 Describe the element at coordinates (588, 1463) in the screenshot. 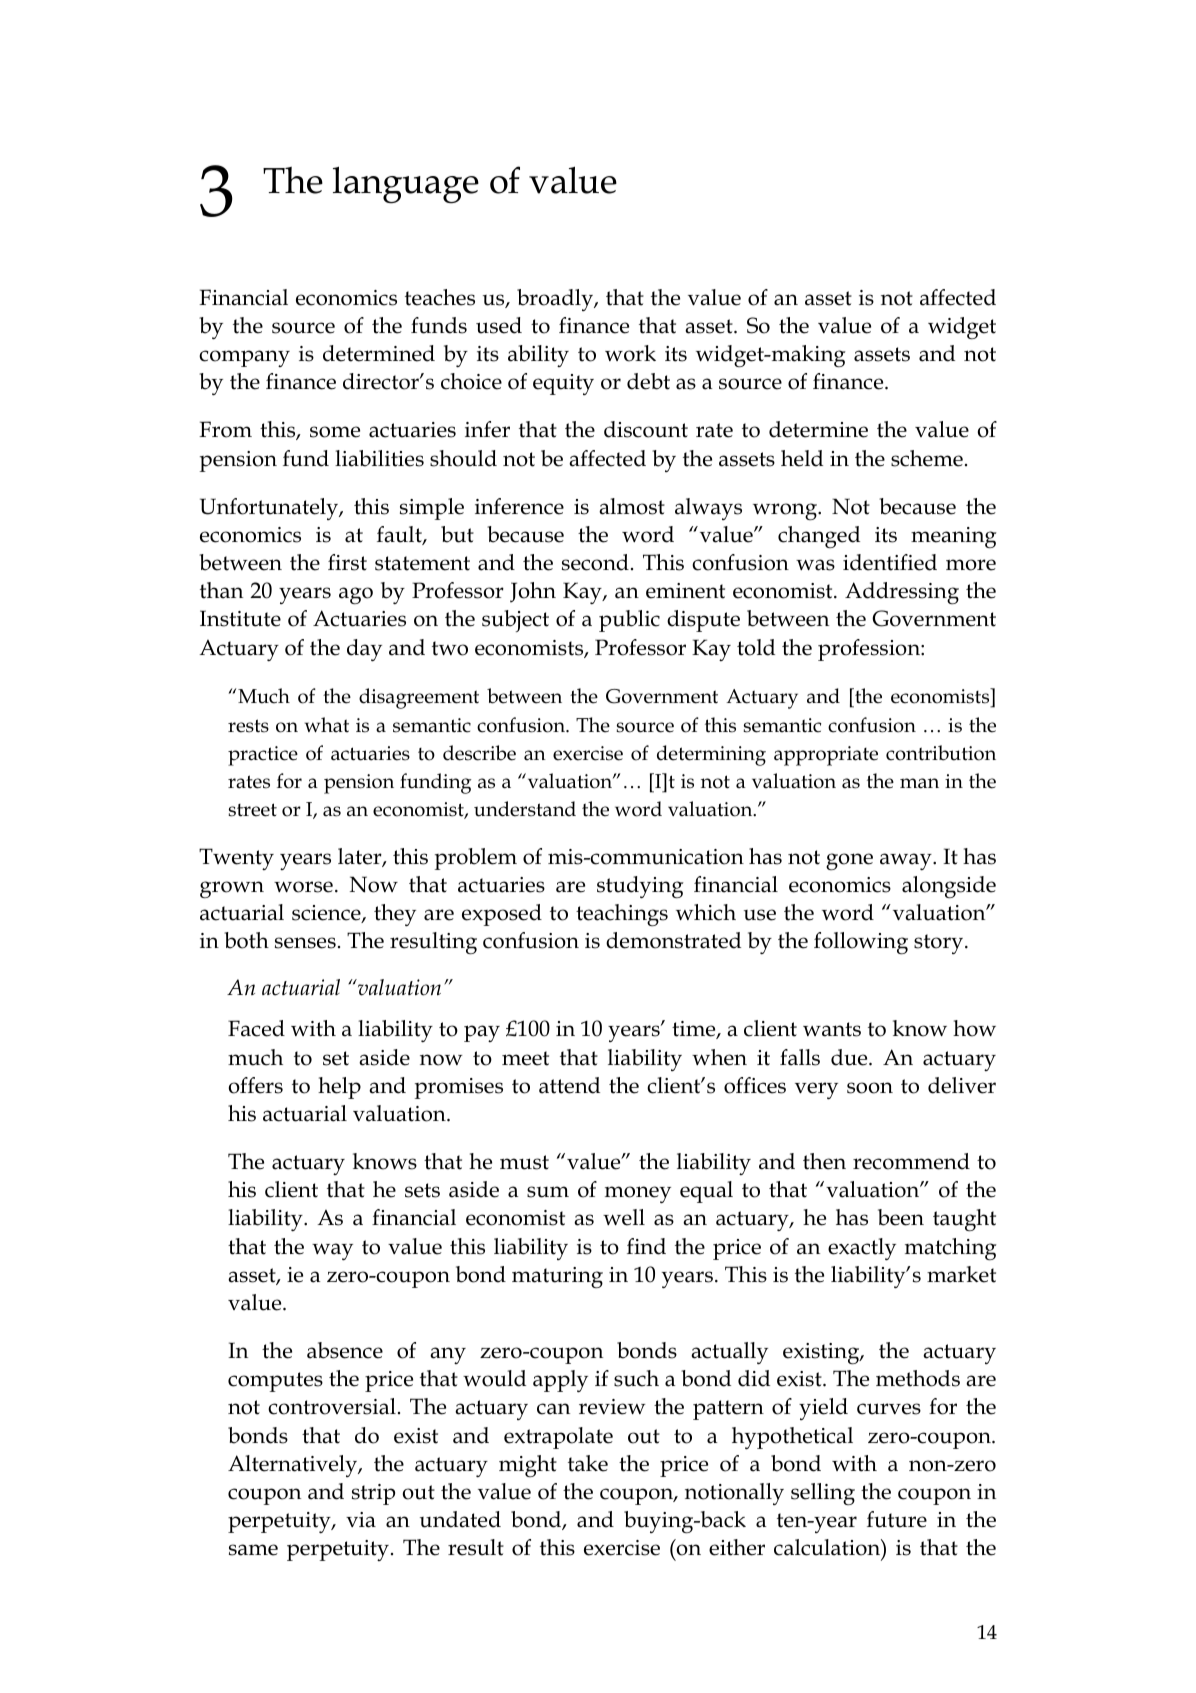

I see `take` at that location.
